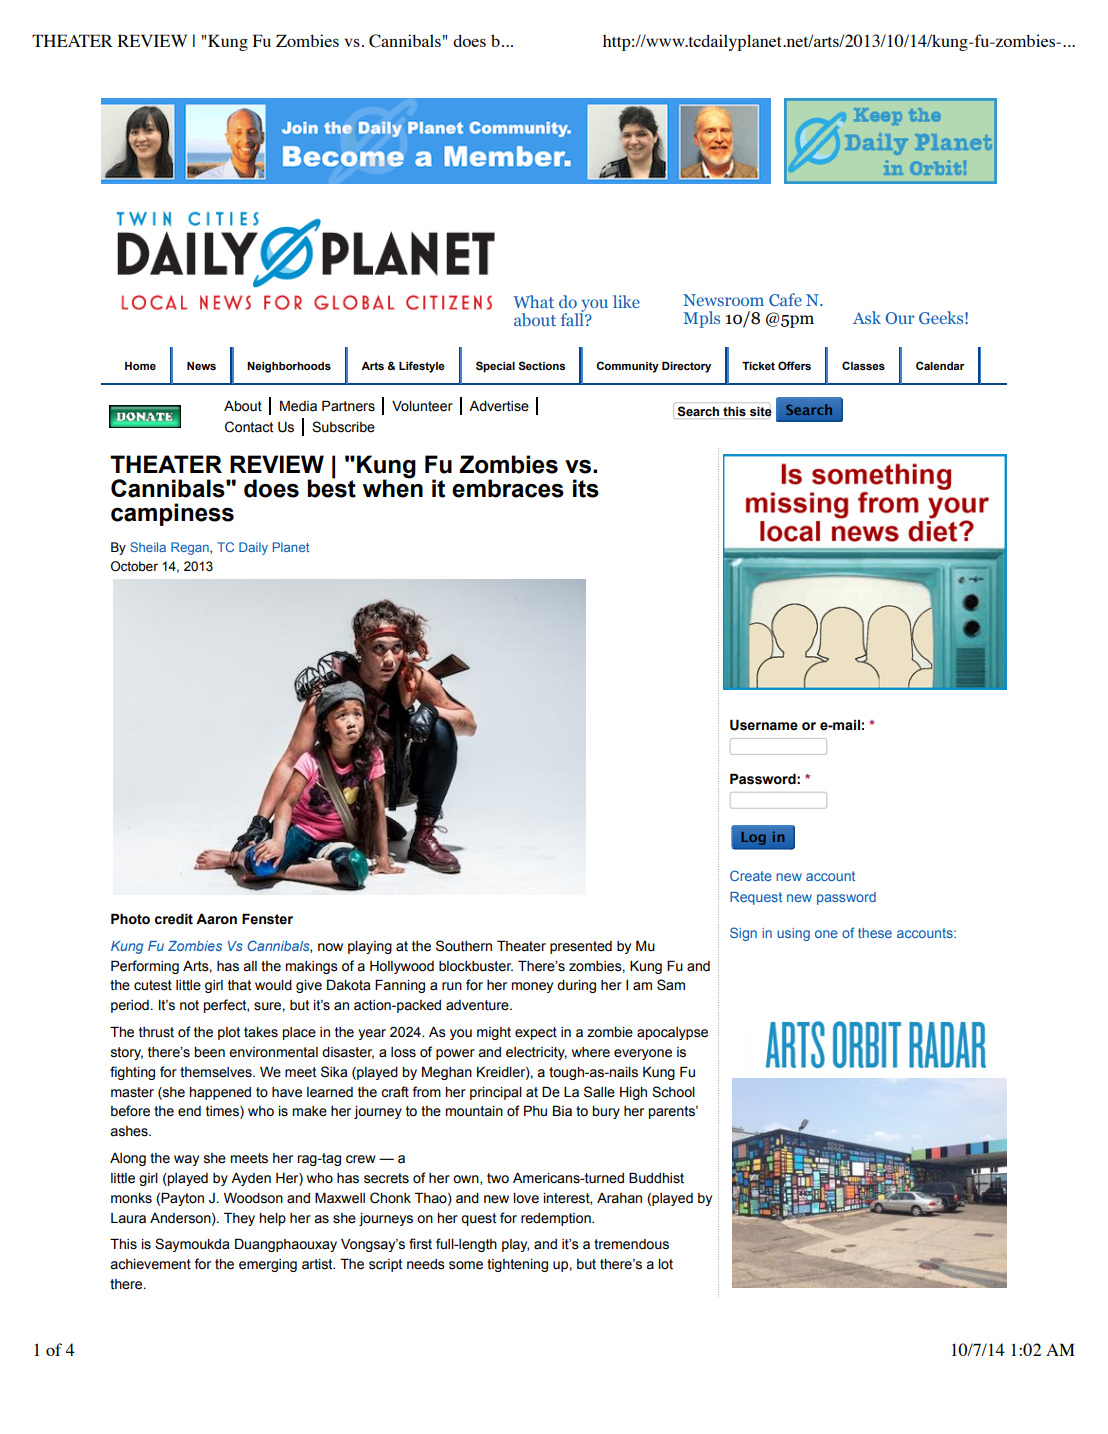 The height and width of the screenshot is (1434, 1108). Describe the element at coordinates (533, 301) in the screenshot. I see `What` at that location.
